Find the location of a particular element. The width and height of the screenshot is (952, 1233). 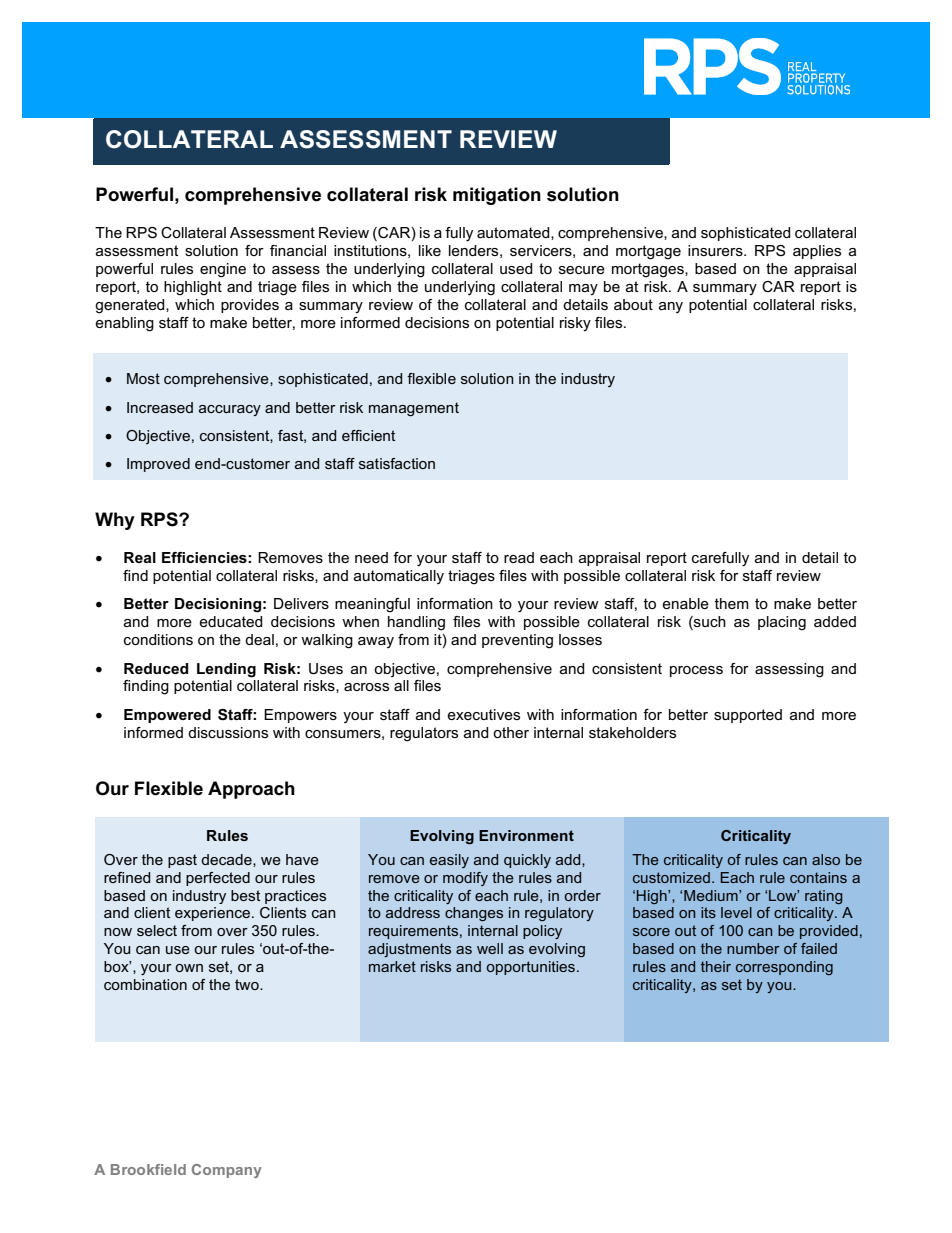

Lending is located at coordinates (226, 670).
